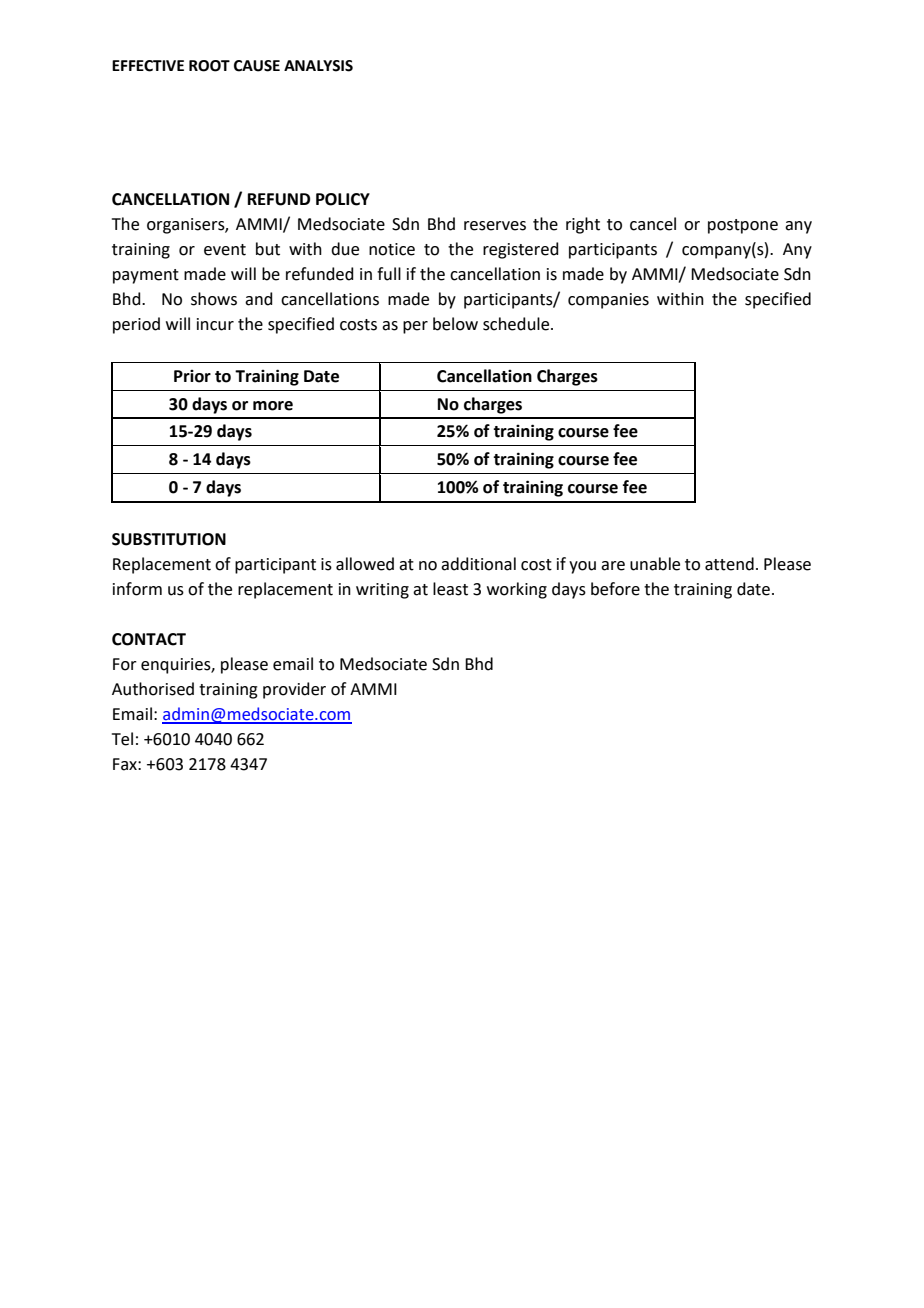  What do you see at coordinates (583, 225) in the image?
I see `right` at bounding box center [583, 225].
